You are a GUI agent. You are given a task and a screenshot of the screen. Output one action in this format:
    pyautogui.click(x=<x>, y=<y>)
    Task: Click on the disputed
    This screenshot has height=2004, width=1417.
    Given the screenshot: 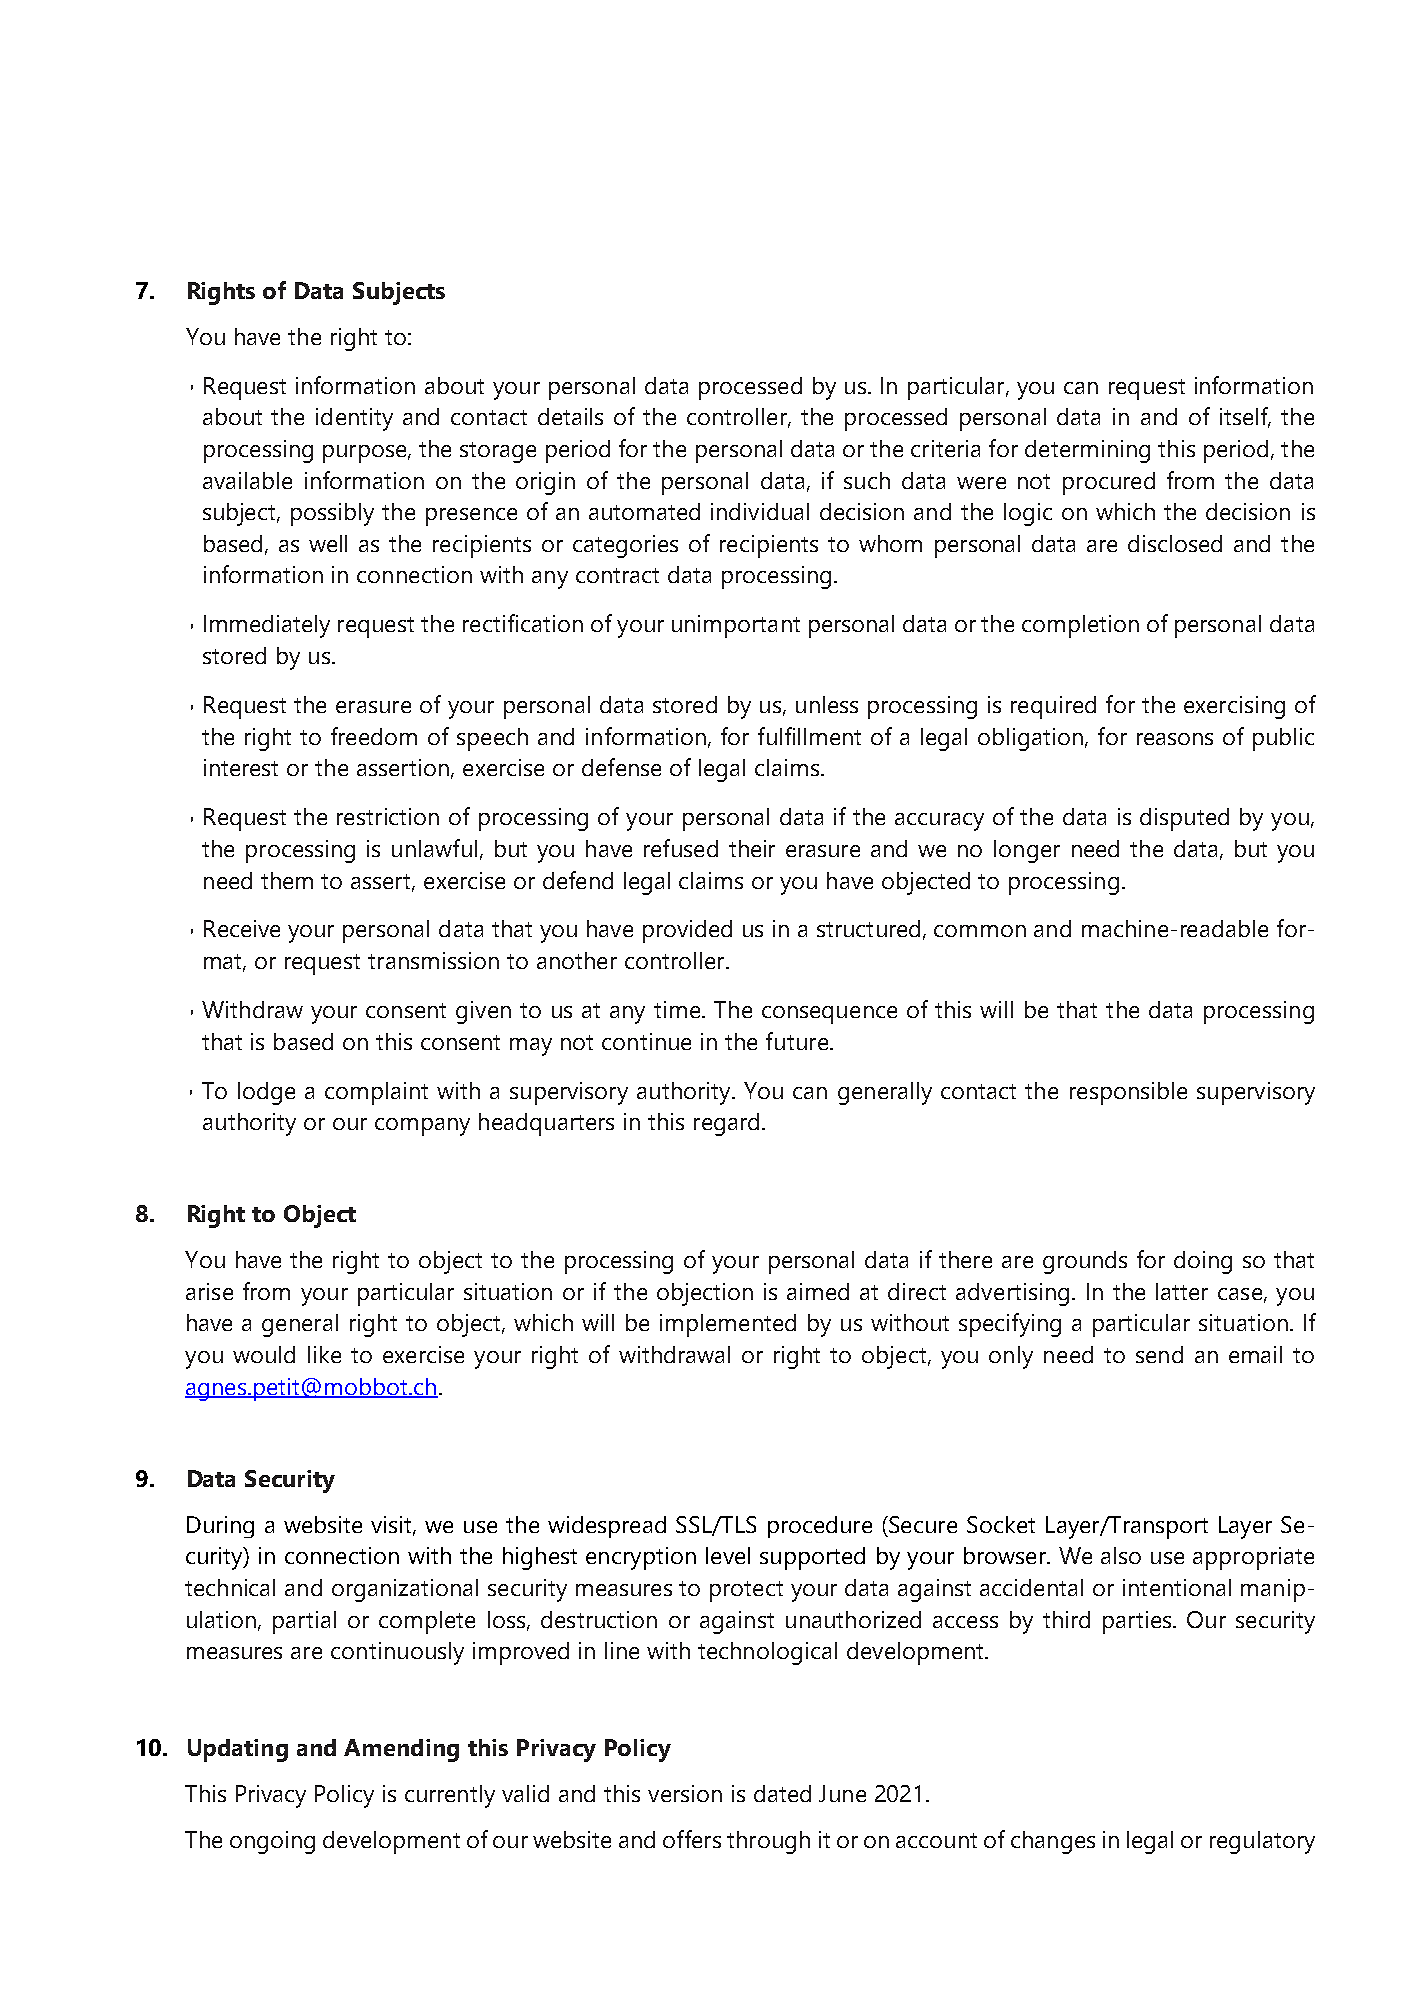 What is the action you would take?
    pyautogui.click(x=1184, y=819)
